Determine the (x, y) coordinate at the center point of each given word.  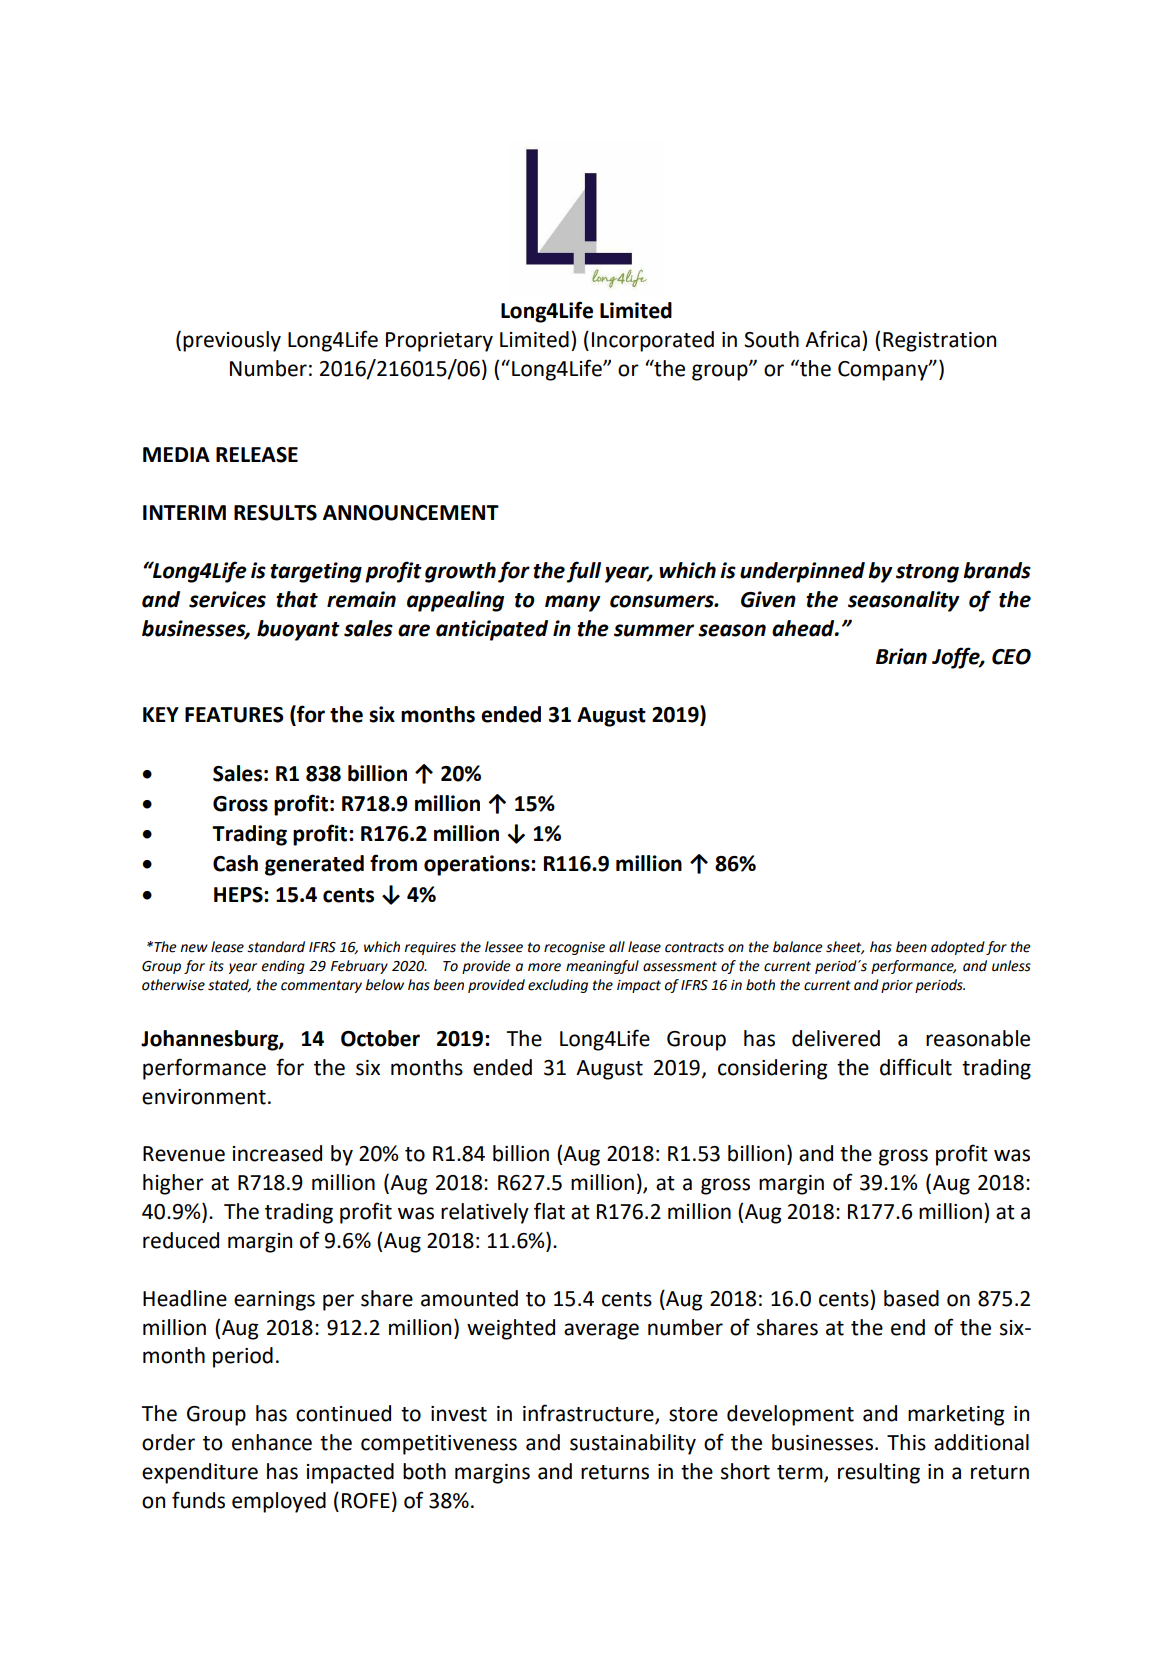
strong (927, 573)
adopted (958, 948)
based (911, 1298)
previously (232, 341)
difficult (916, 1067)
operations (478, 865)
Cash (235, 863)
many (573, 603)
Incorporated (653, 341)
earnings (274, 1301)
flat (549, 1211)
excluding (558, 986)
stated (229, 985)
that (297, 599)
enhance (272, 1442)
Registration (939, 342)
